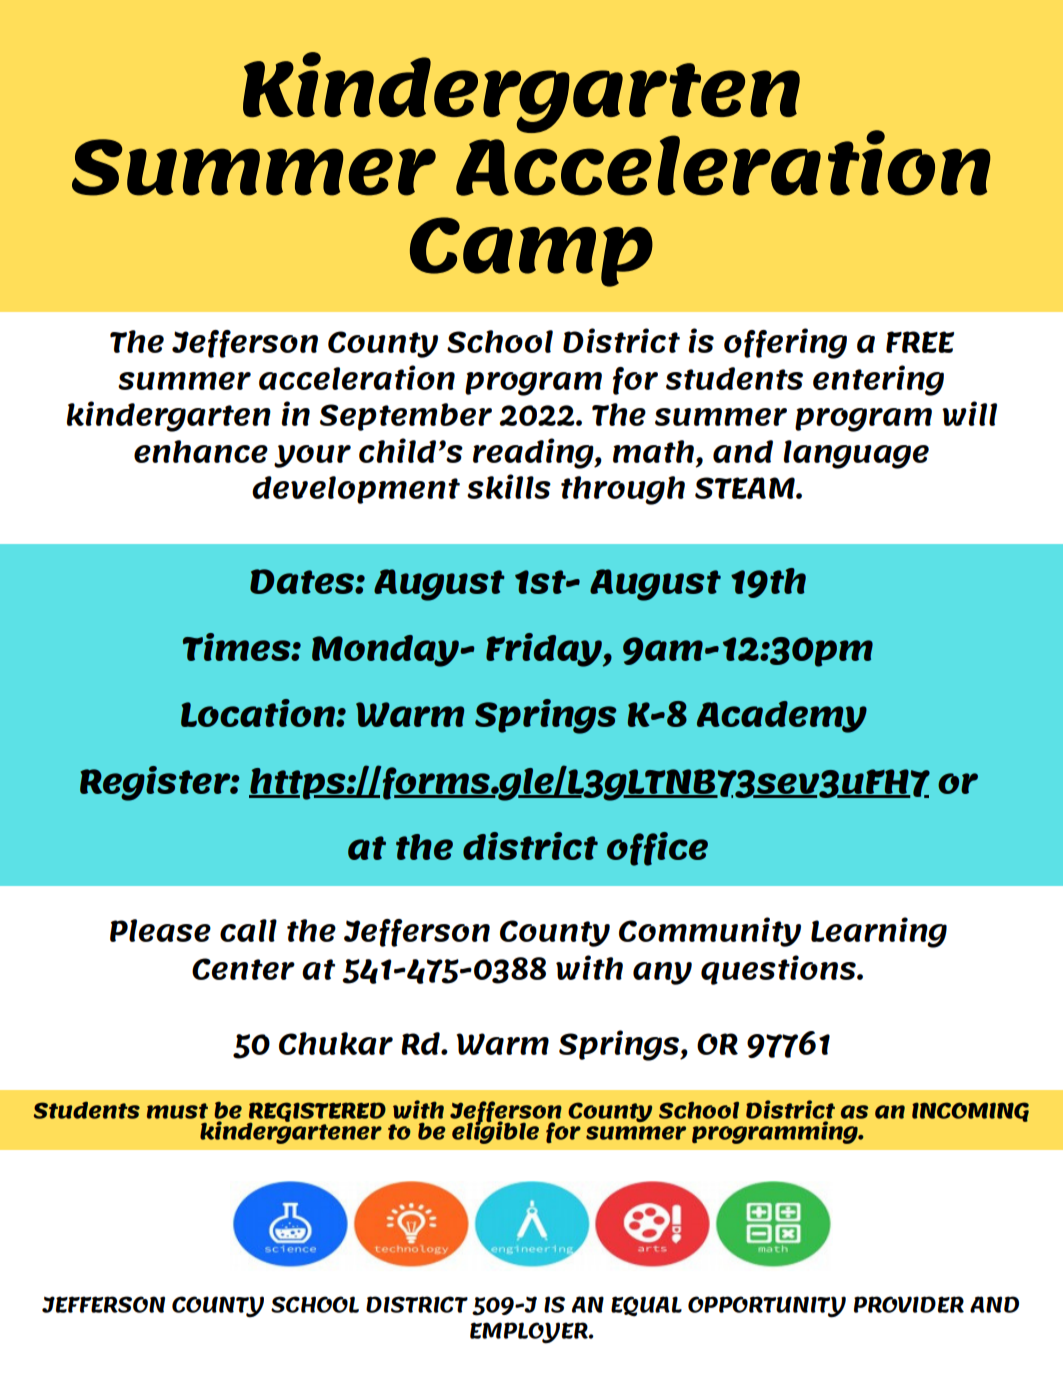  What do you see at coordinates (662, 973) in the page?
I see `any` at bounding box center [662, 973].
